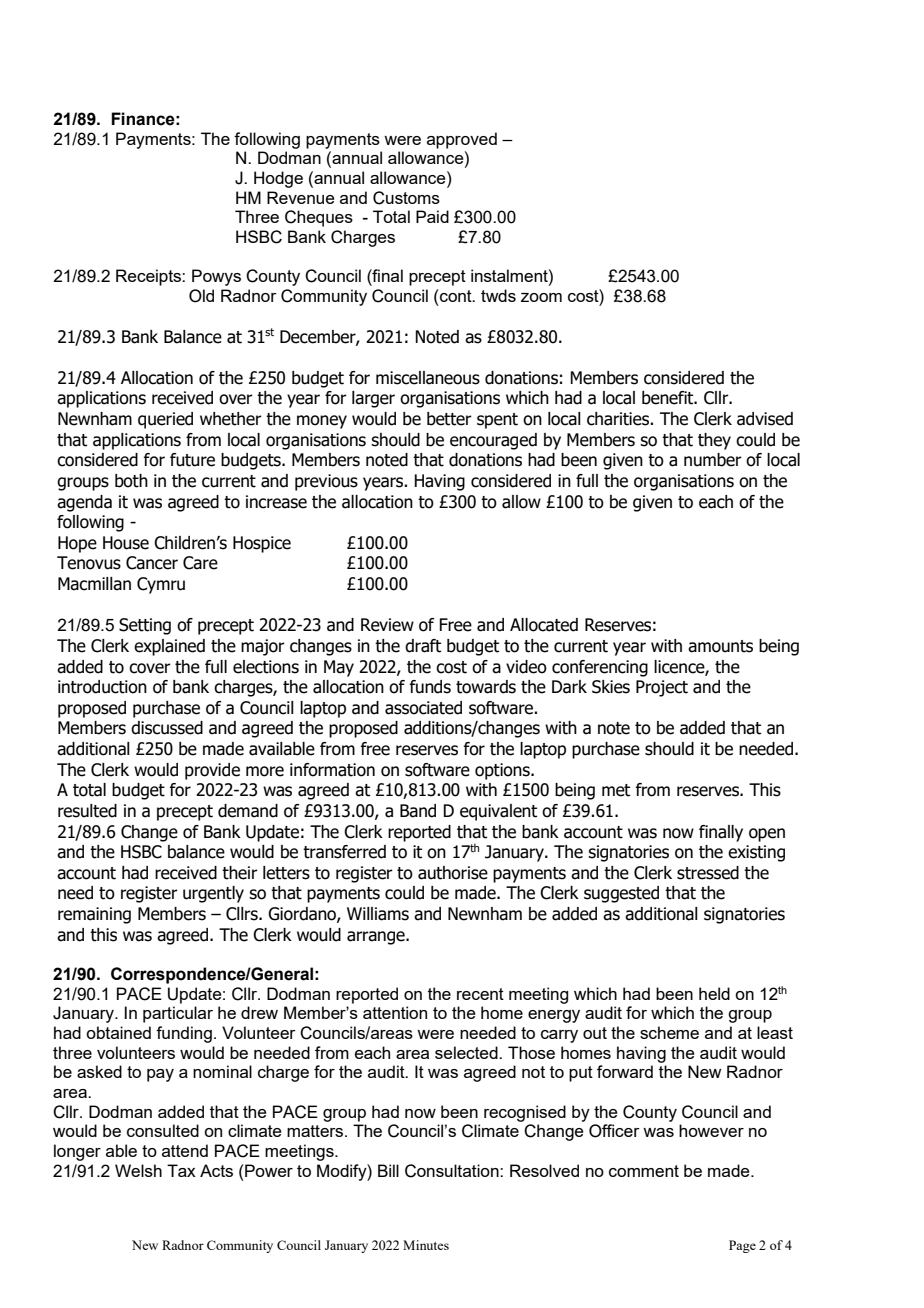  Describe the element at coordinates (714, 993) in the screenshot. I see `held` at that location.
